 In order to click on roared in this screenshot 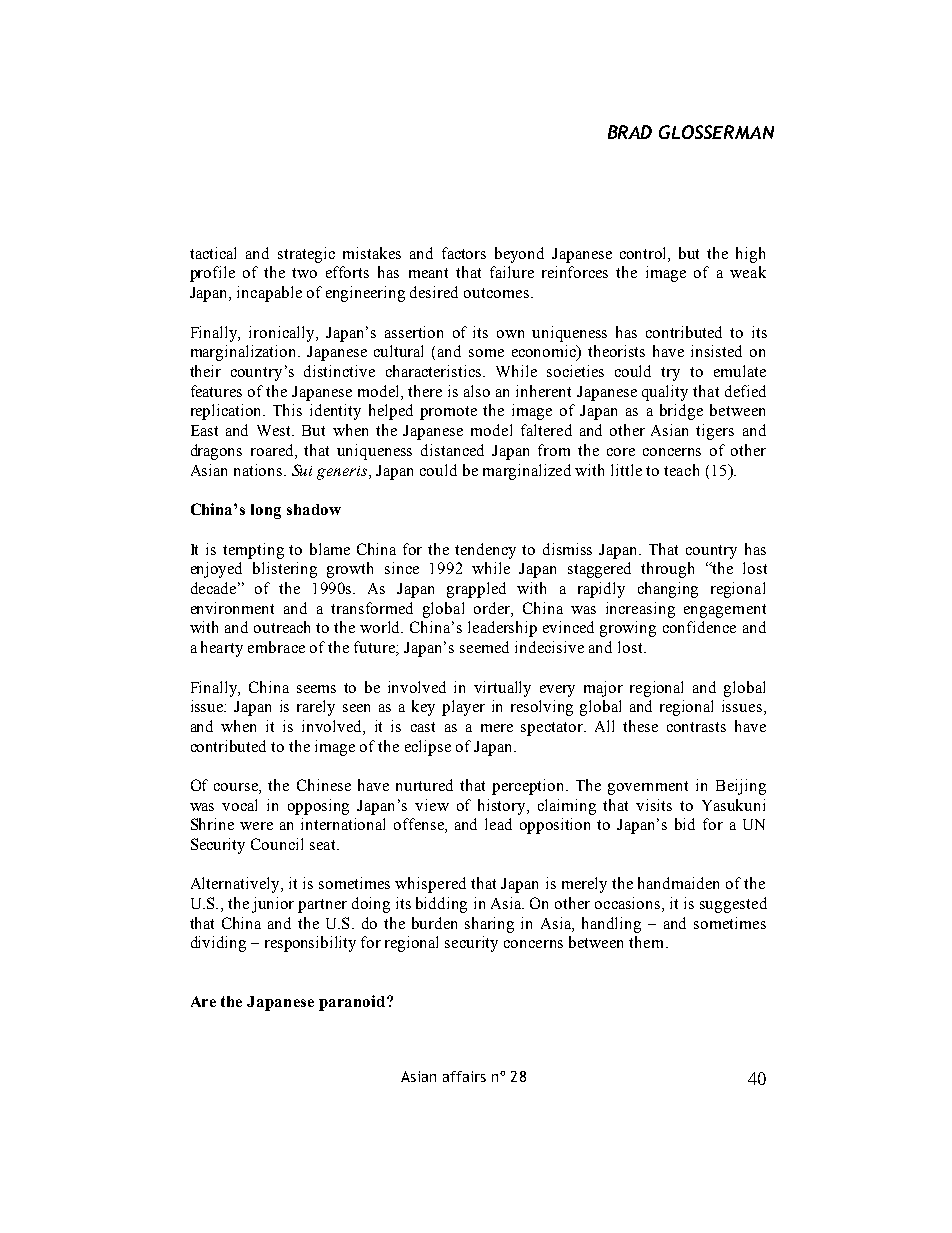, I will do `click(273, 450)`.
